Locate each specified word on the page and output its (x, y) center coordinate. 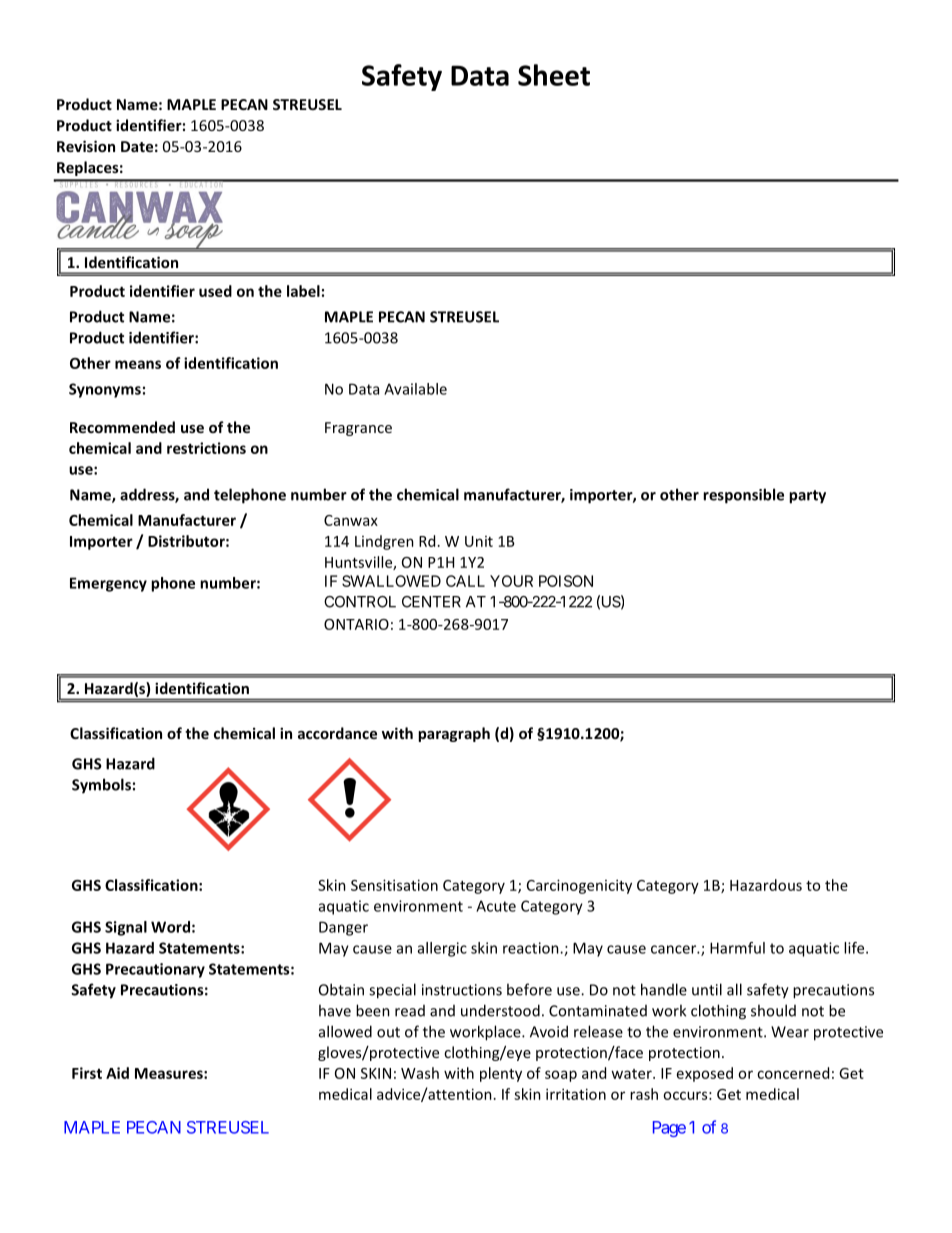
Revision (86, 146)
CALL (465, 581)
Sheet (554, 75)
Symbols (101, 786)
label (303, 291)
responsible (743, 496)
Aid (117, 1073)
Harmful (737, 948)
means (138, 364)
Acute (496, 906)
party (807, 497)
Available (415, 389)
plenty (501, 1074)
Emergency (108, 584)
